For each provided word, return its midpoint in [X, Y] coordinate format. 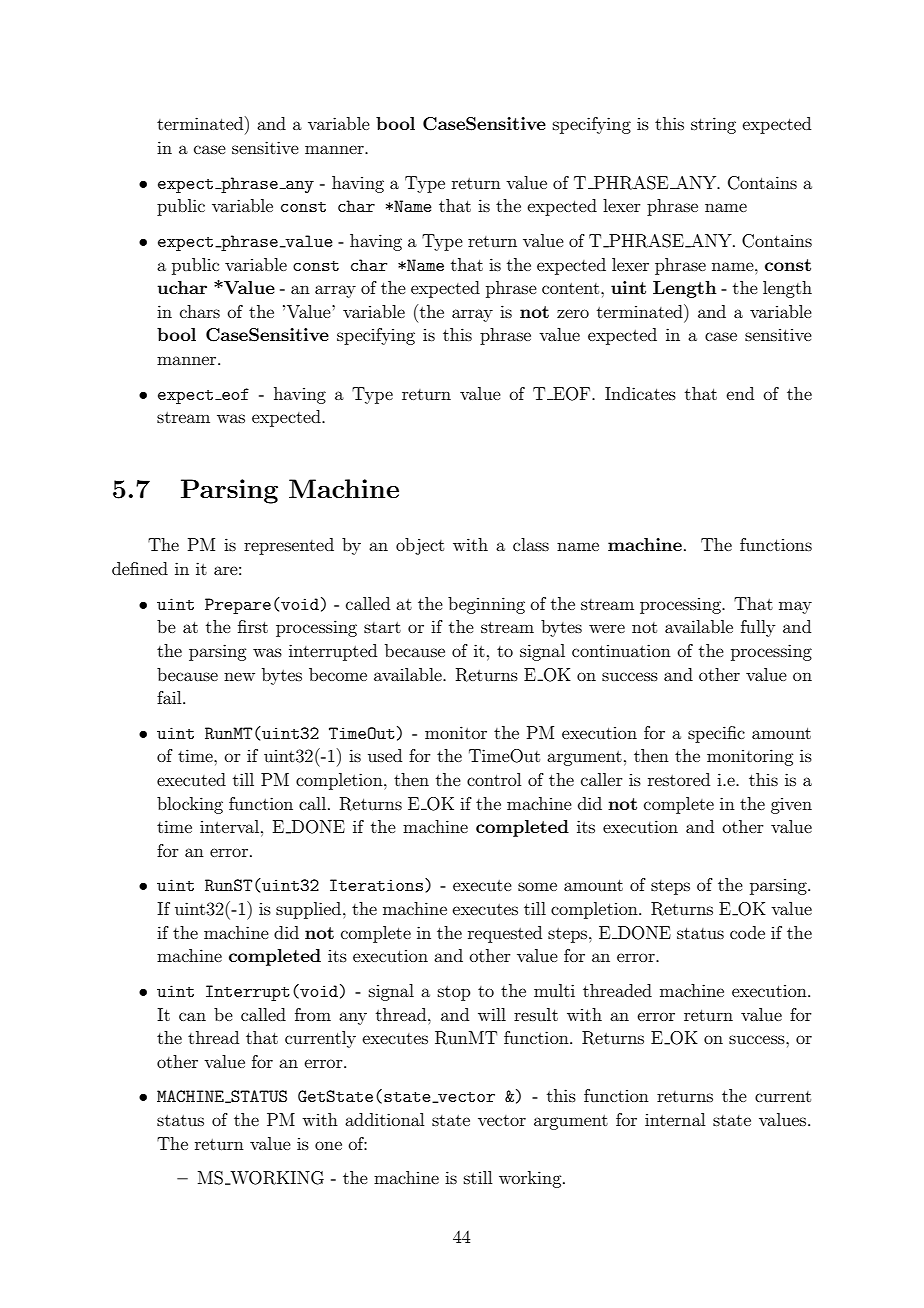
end [740, 393]
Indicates [640, 393]
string [713, 125]
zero [573, 313]
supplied [310, 910]
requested [505, 934]
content [572, 288]
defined [140, 568]
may [795, 607]
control [494, 779]
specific [716, 734]
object [420, 546]
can [192, 1016]
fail [170, 697]
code [747, 932]
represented [289, 546]
